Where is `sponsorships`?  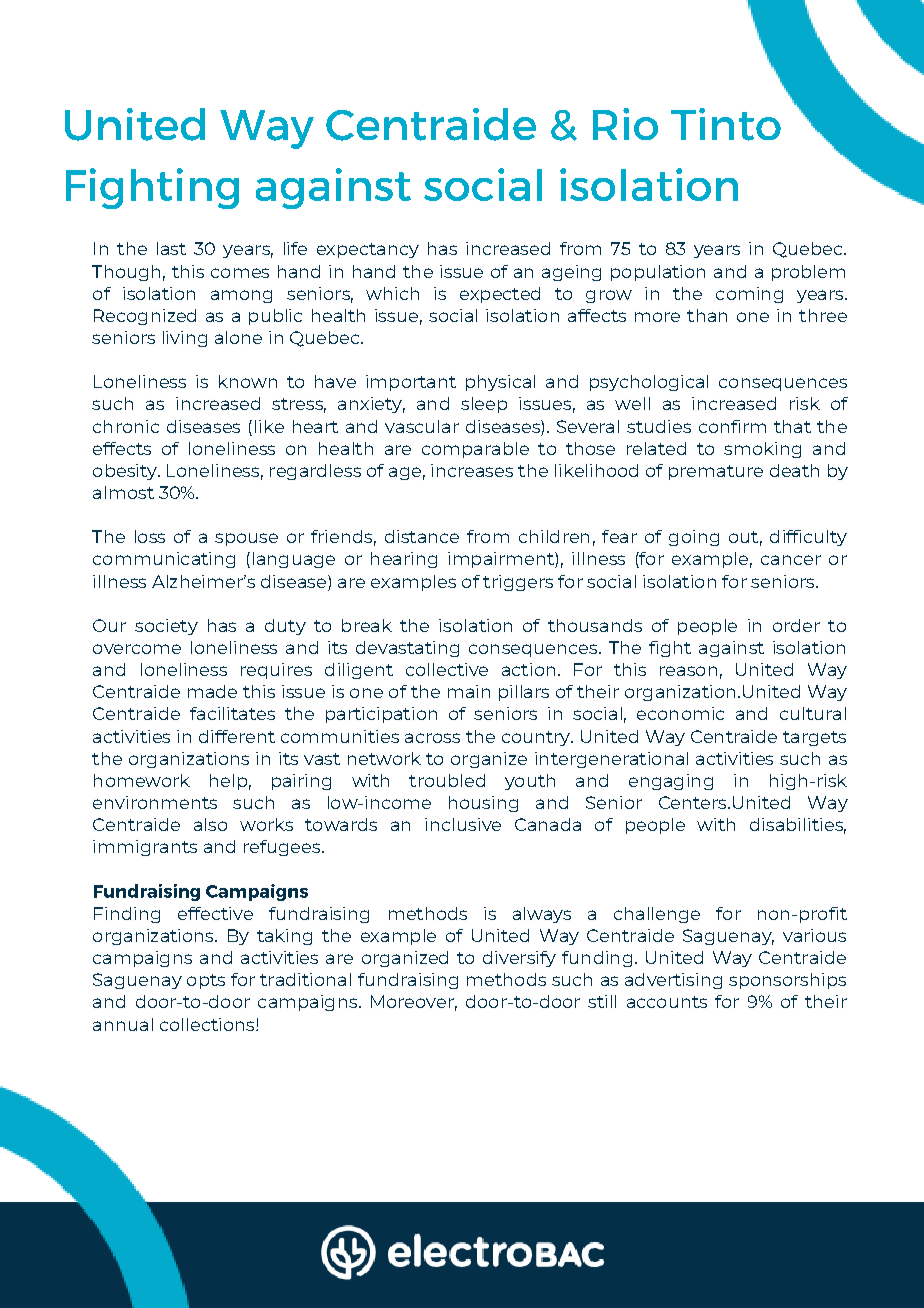
sponsorships is located at coordinates (787, 981).
